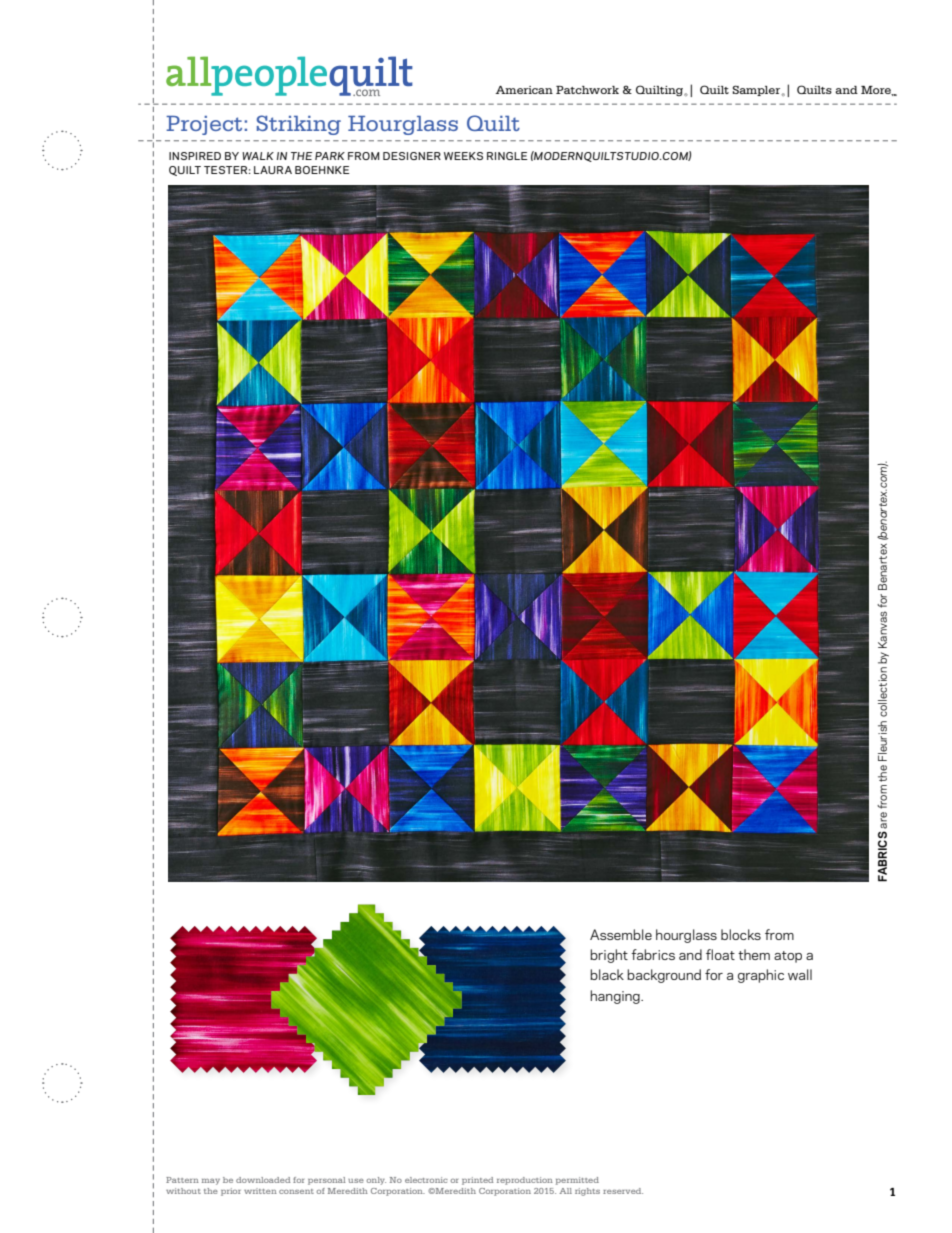 The height and width of the screenshot is (1233, 952). What do you see at coordinates (609, 956) in the screenshot?
I see `bright` at bounding box center [609, 956].
